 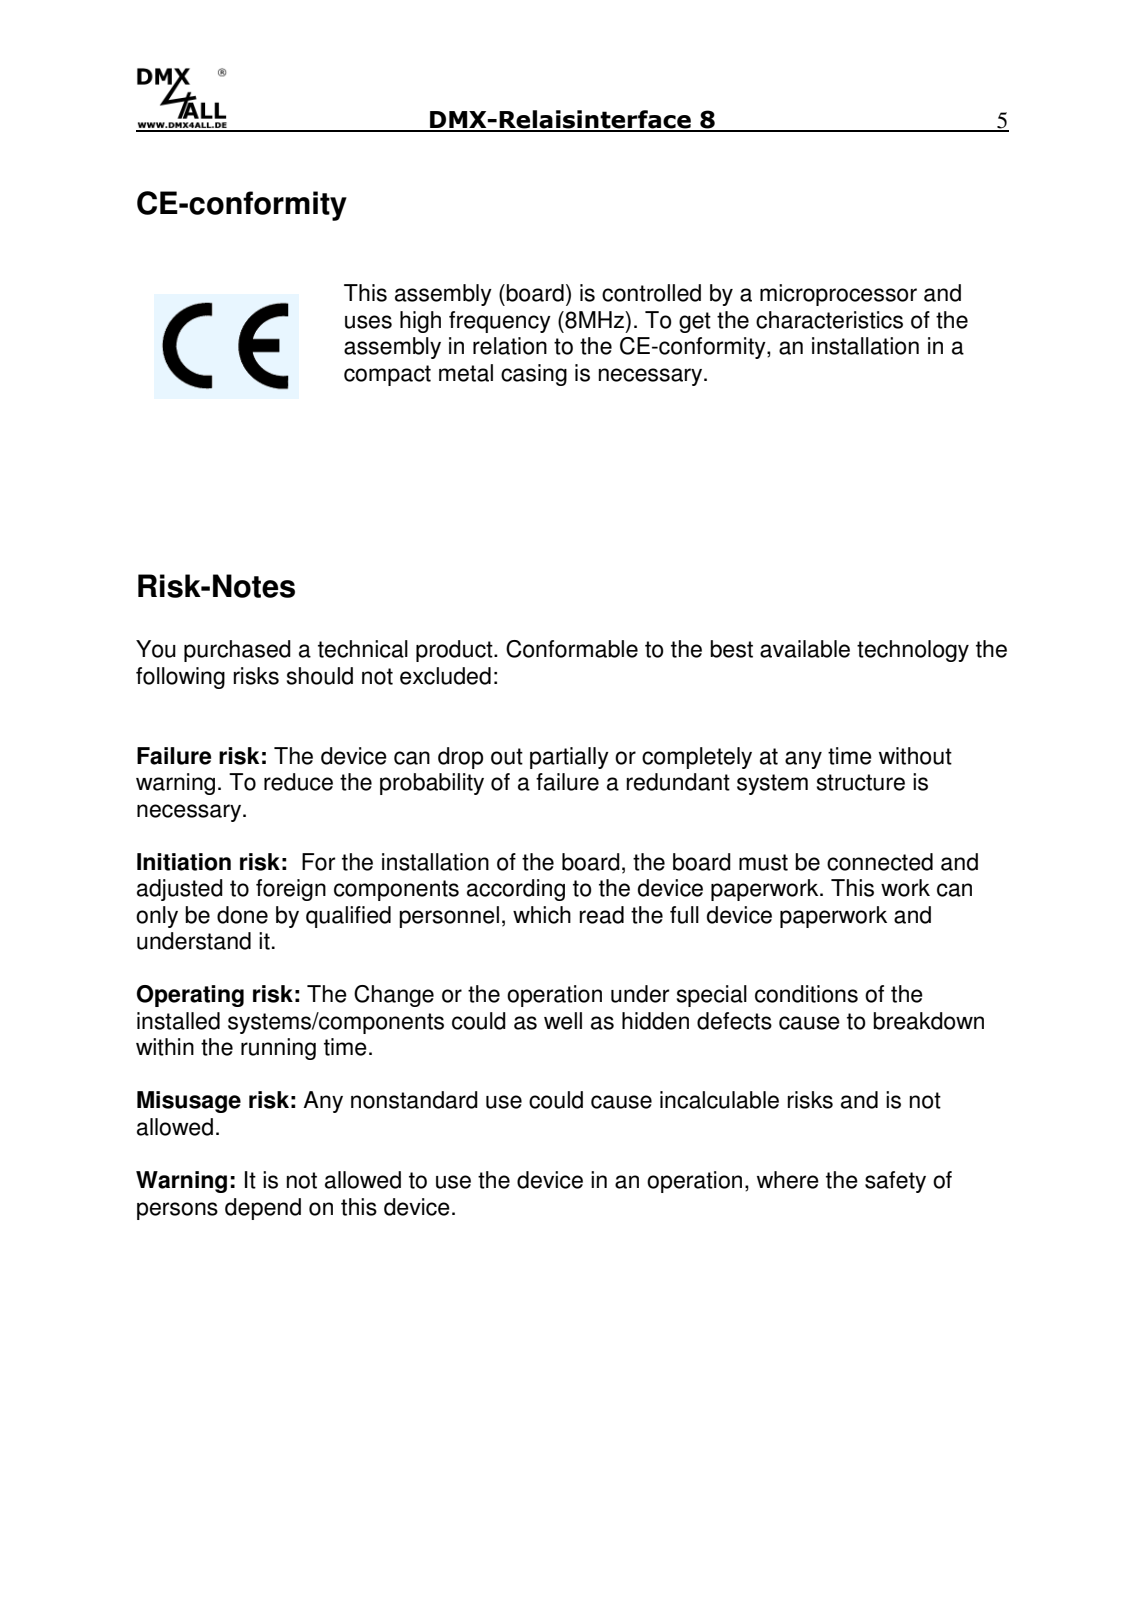 What do you see at coordinates (516, 890) in the screenshot?
I see `according` at bounding box center [516, 890].
